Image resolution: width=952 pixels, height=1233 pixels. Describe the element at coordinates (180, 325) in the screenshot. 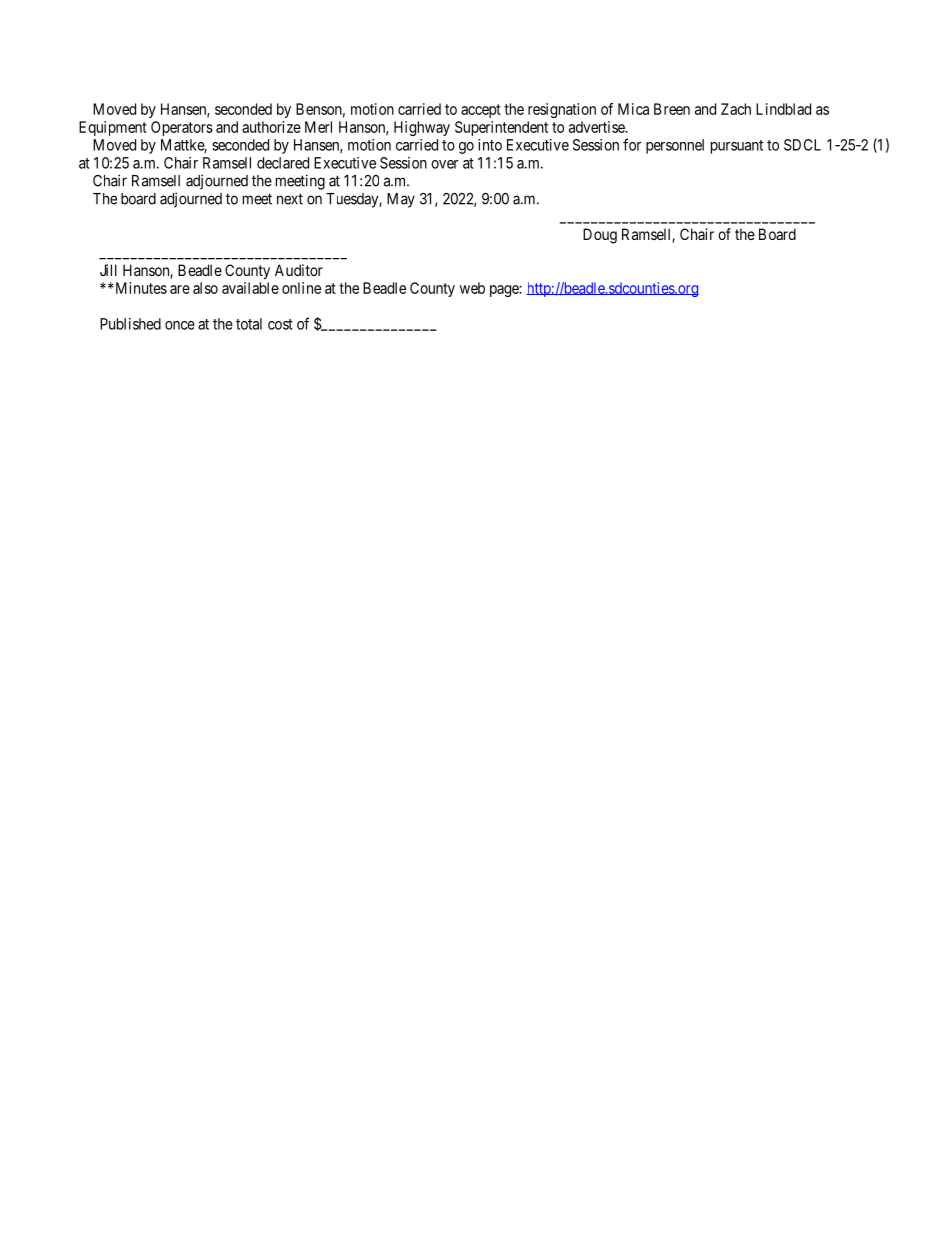

I see `once` at that location.
